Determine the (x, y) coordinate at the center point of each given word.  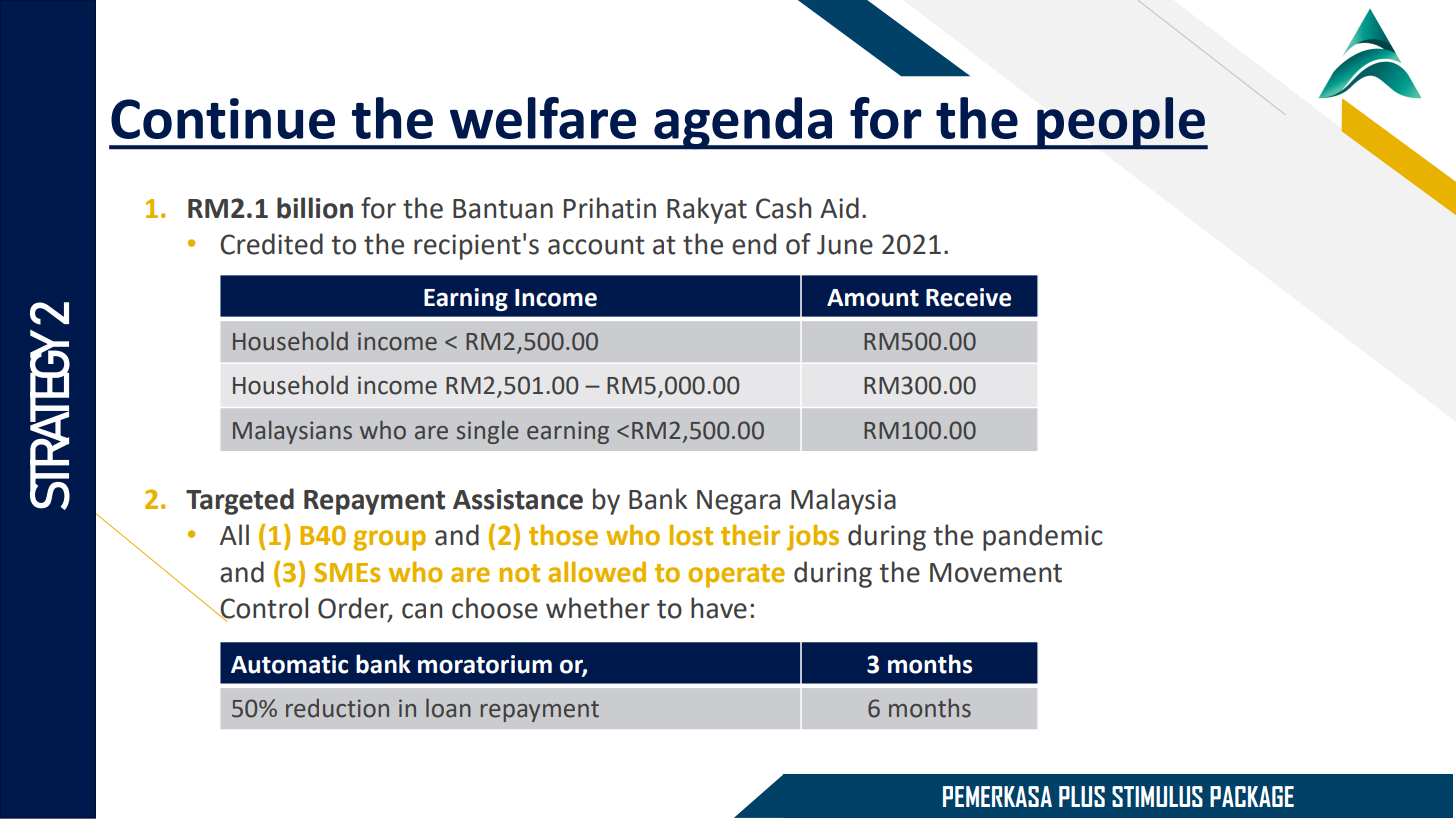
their (750, 535)
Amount (873, 298)
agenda (743, 123)
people (1121, 123)
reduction (337, 708)
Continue (223, 118)
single (487, 432)
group (389, 540)
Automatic (289, 664)
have (719, 608)
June (845, 245)
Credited (271, 244)
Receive (968, 297)
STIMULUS (1157, 796)
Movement (996, 573)
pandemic (1043, 537)
